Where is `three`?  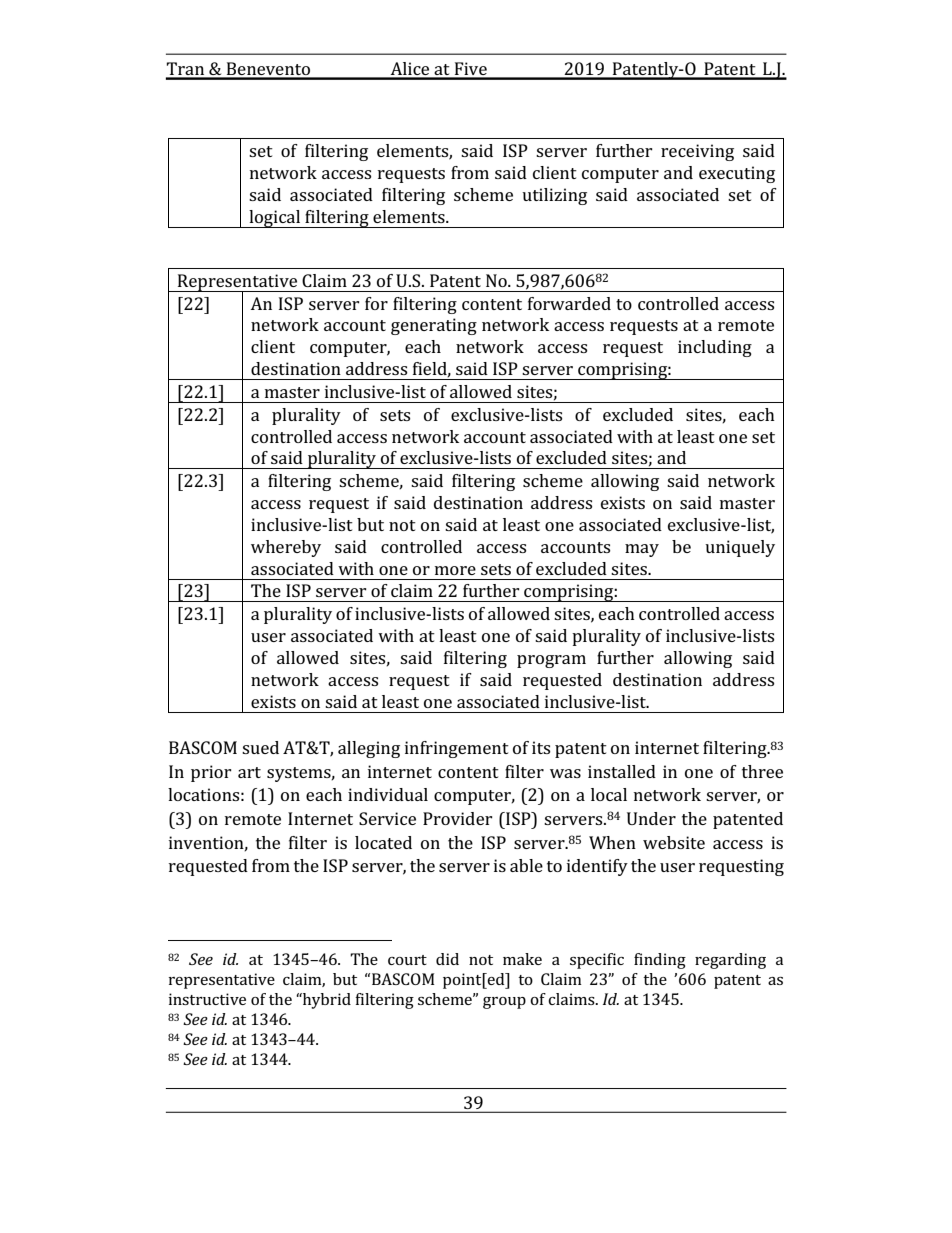
three is located at coordinates (762, 771).
